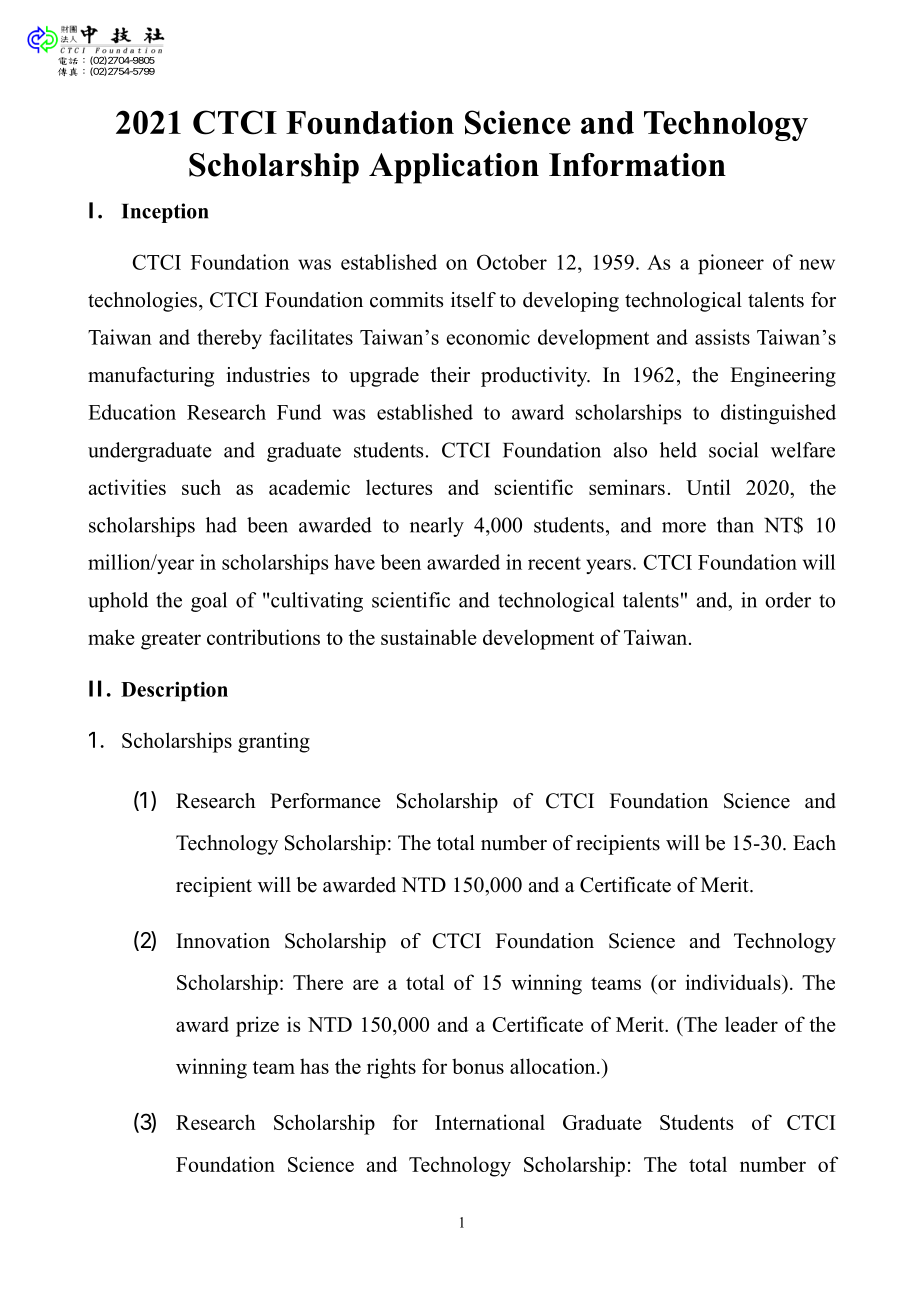  Describe the element at coordinates (171, 641) in the page. I see `greater` at that location.
